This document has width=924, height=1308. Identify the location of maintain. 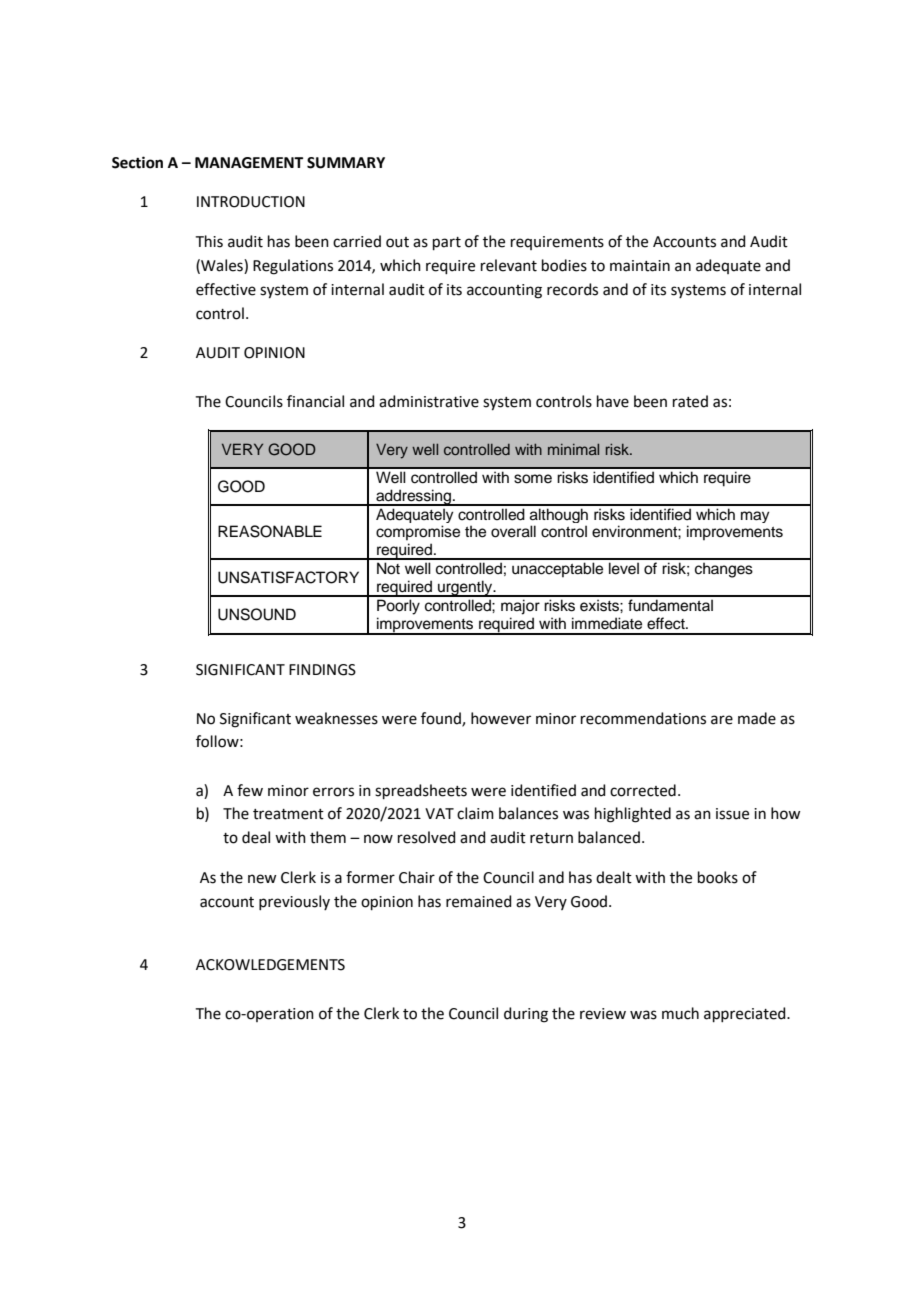
(640, 266).
